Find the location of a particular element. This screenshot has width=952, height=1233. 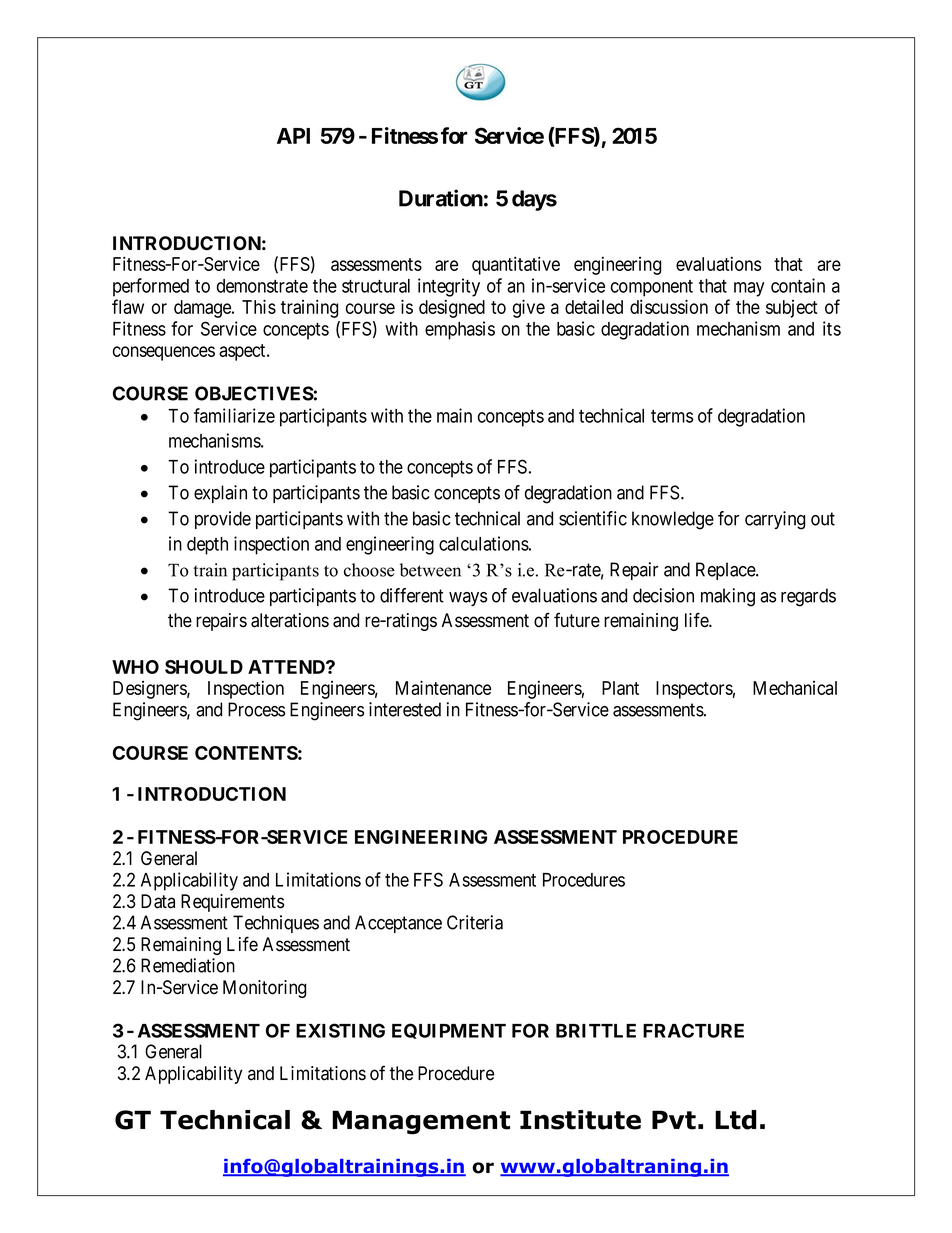

scientific is located at coordinates (593, 518).
